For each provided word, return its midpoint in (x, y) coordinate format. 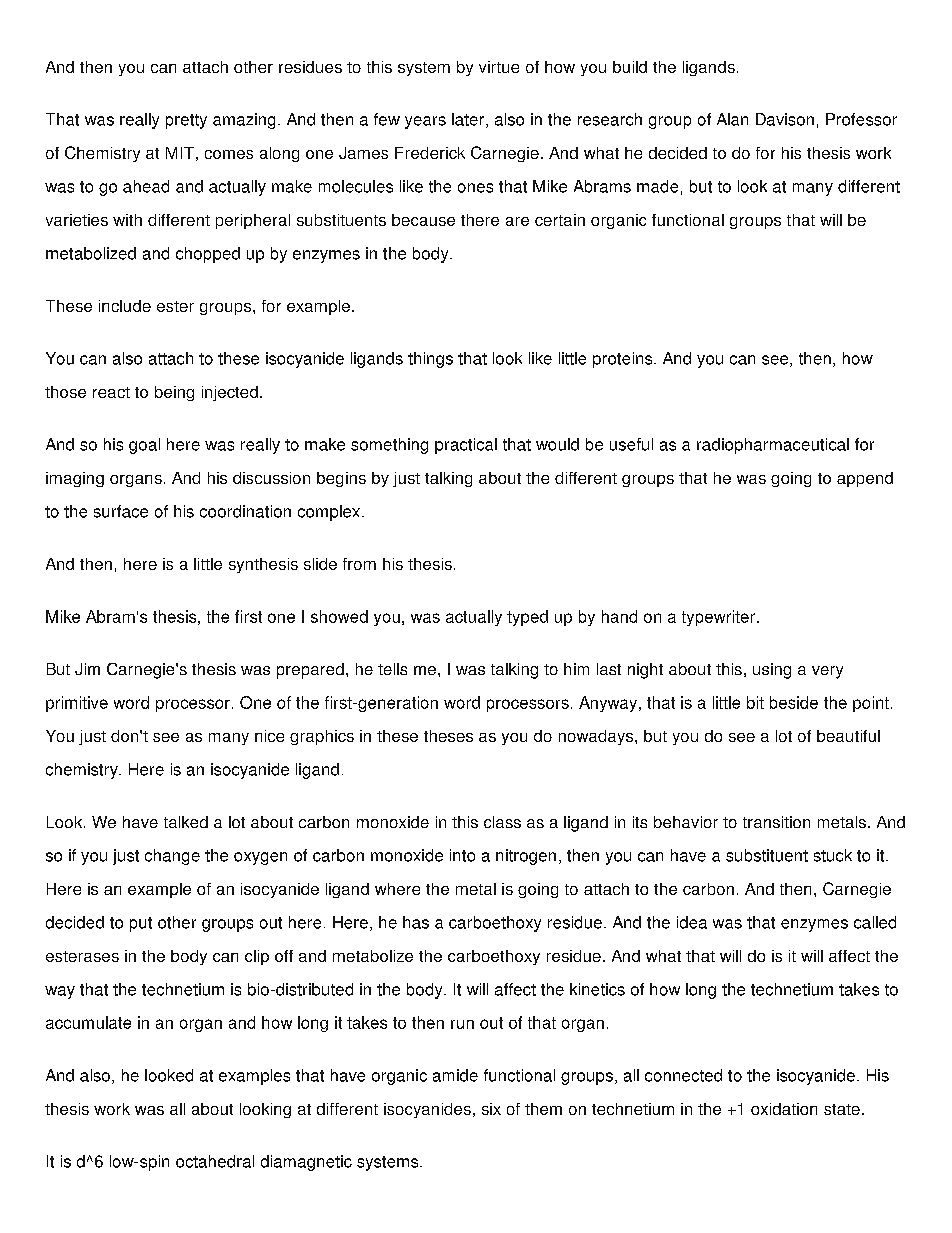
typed (527, 618)
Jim (87, 669)
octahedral (215, 1161)
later (468, 119)
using (772, 671)
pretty (186, 121)
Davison (785, 119)
